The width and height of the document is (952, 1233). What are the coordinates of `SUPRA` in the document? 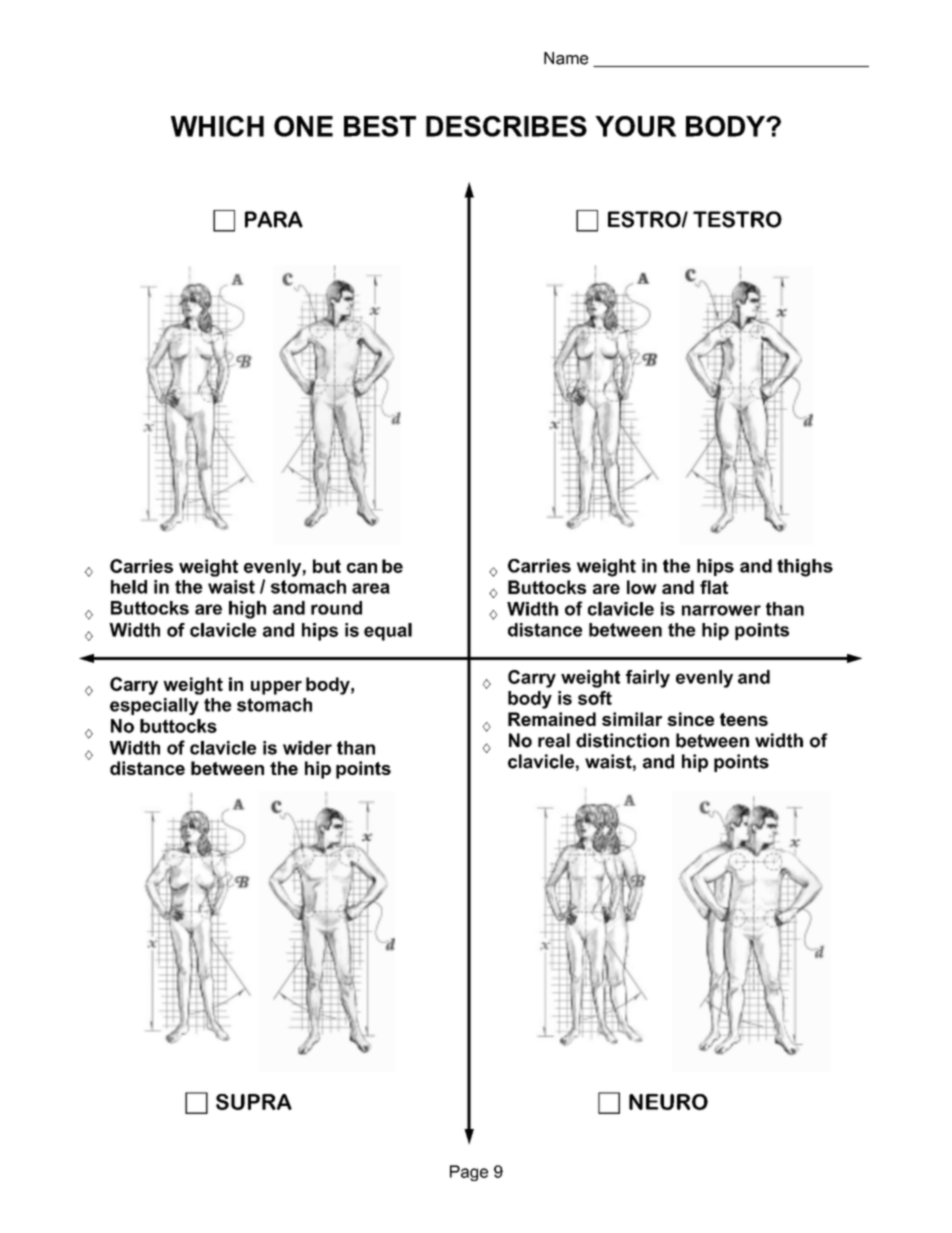 It's located at (254, 1102).
